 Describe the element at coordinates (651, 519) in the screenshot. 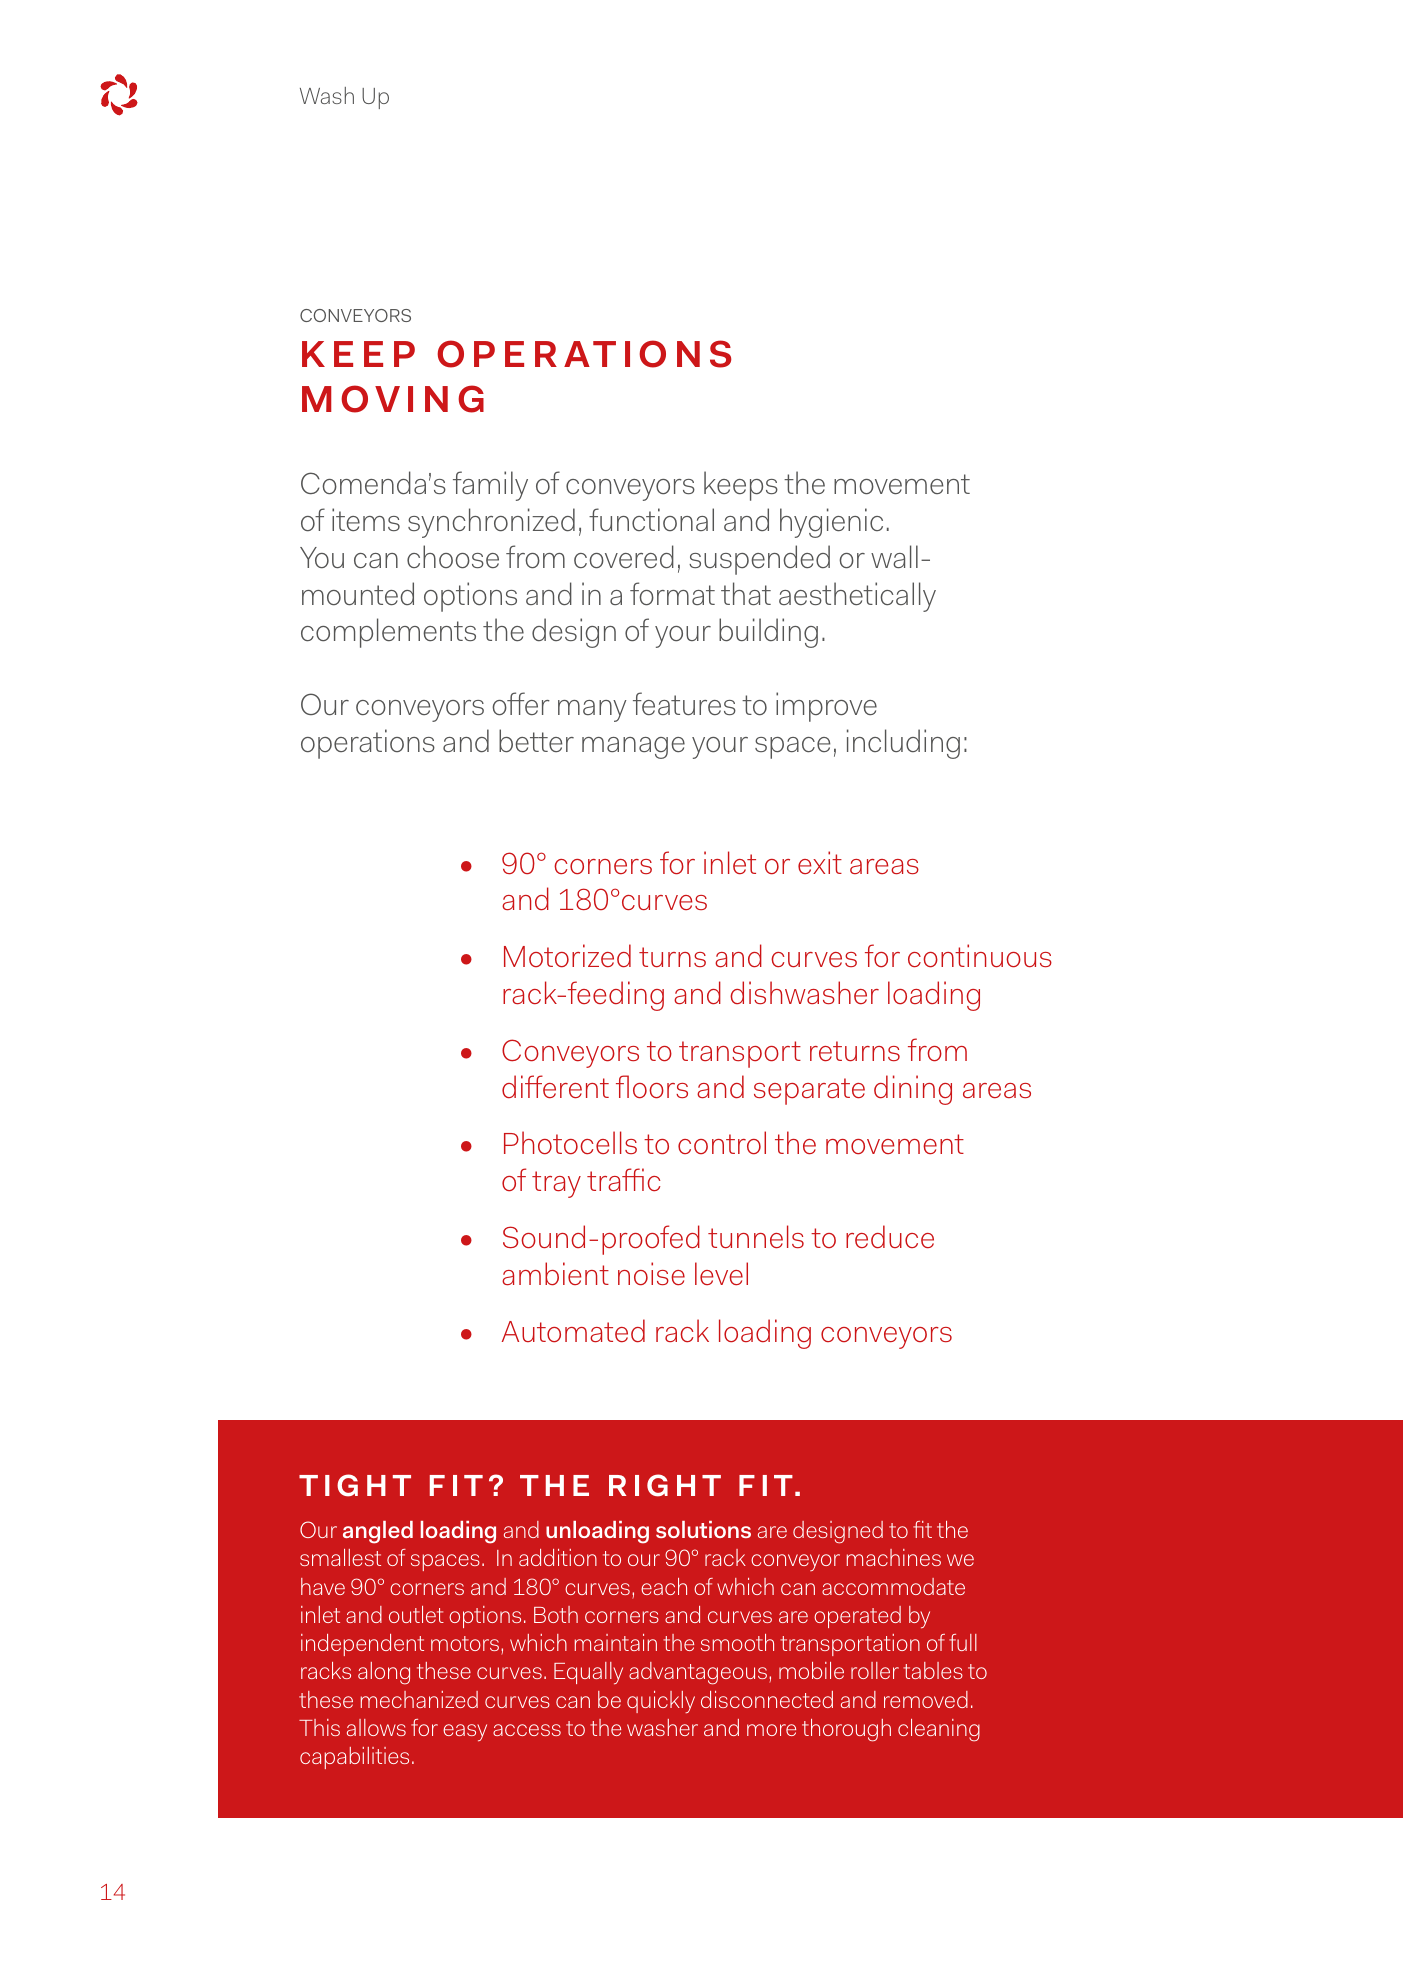

I see `functional` at that location.
